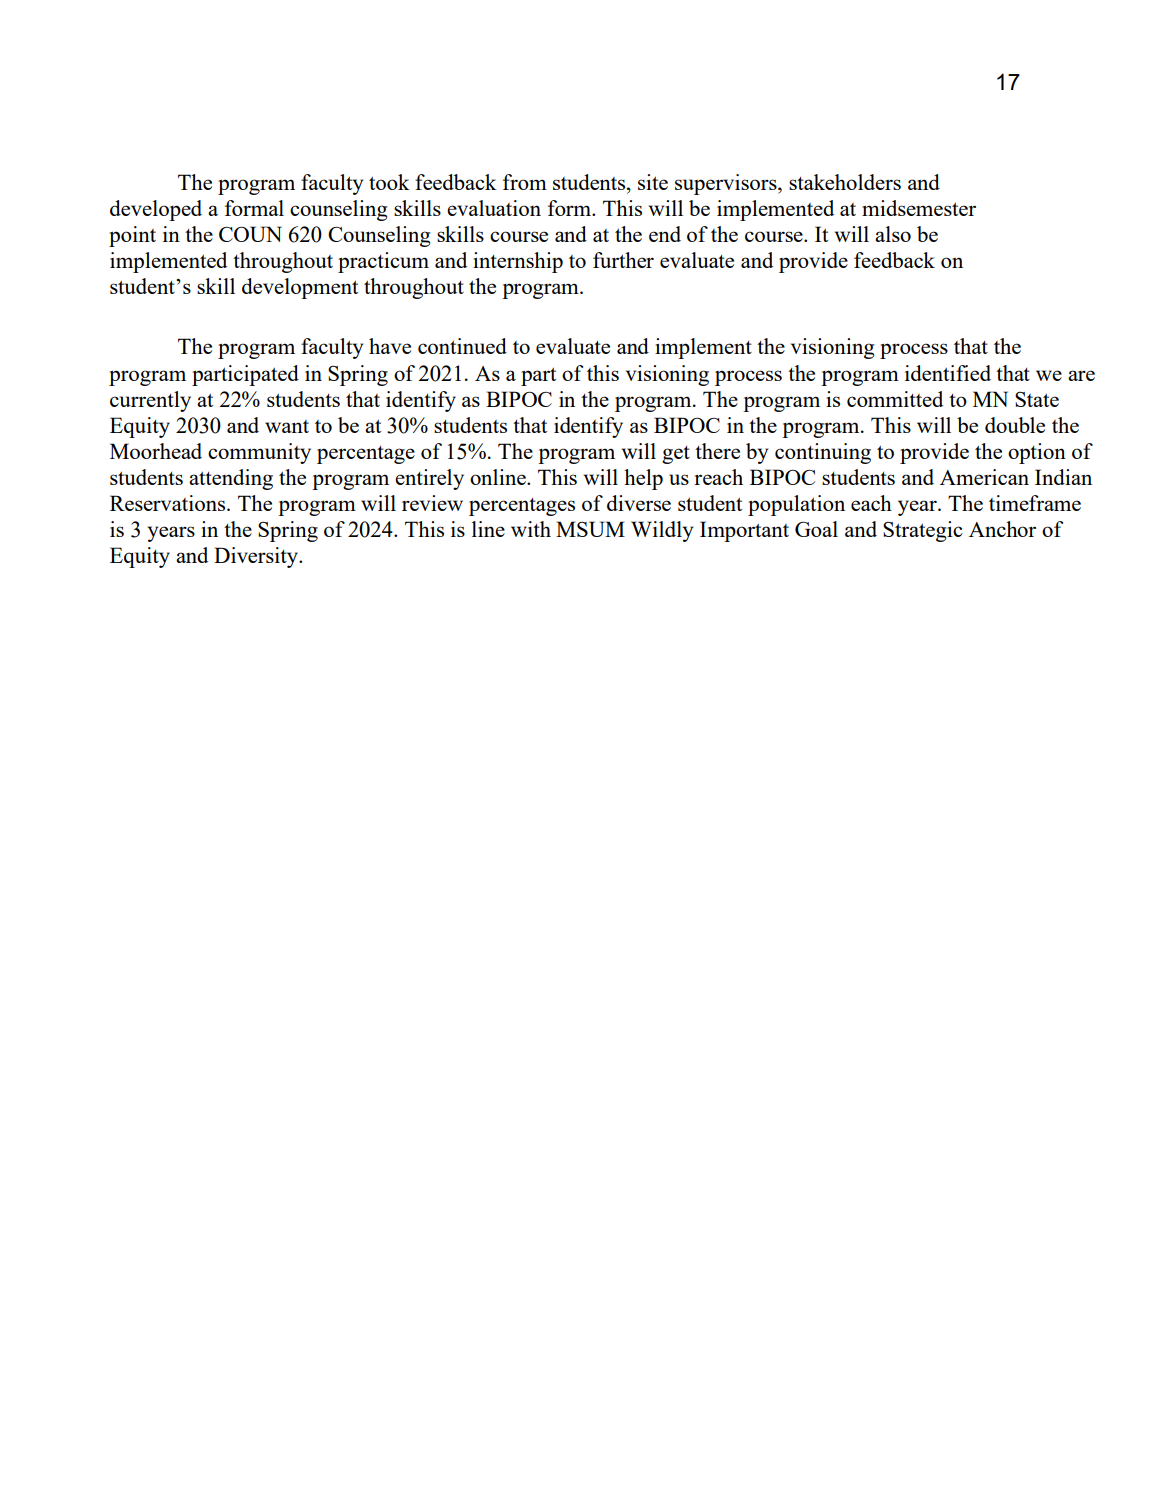  Describe the element at coordinates (845, 182) in the screenshot. I see `stakeholders` at that location.
